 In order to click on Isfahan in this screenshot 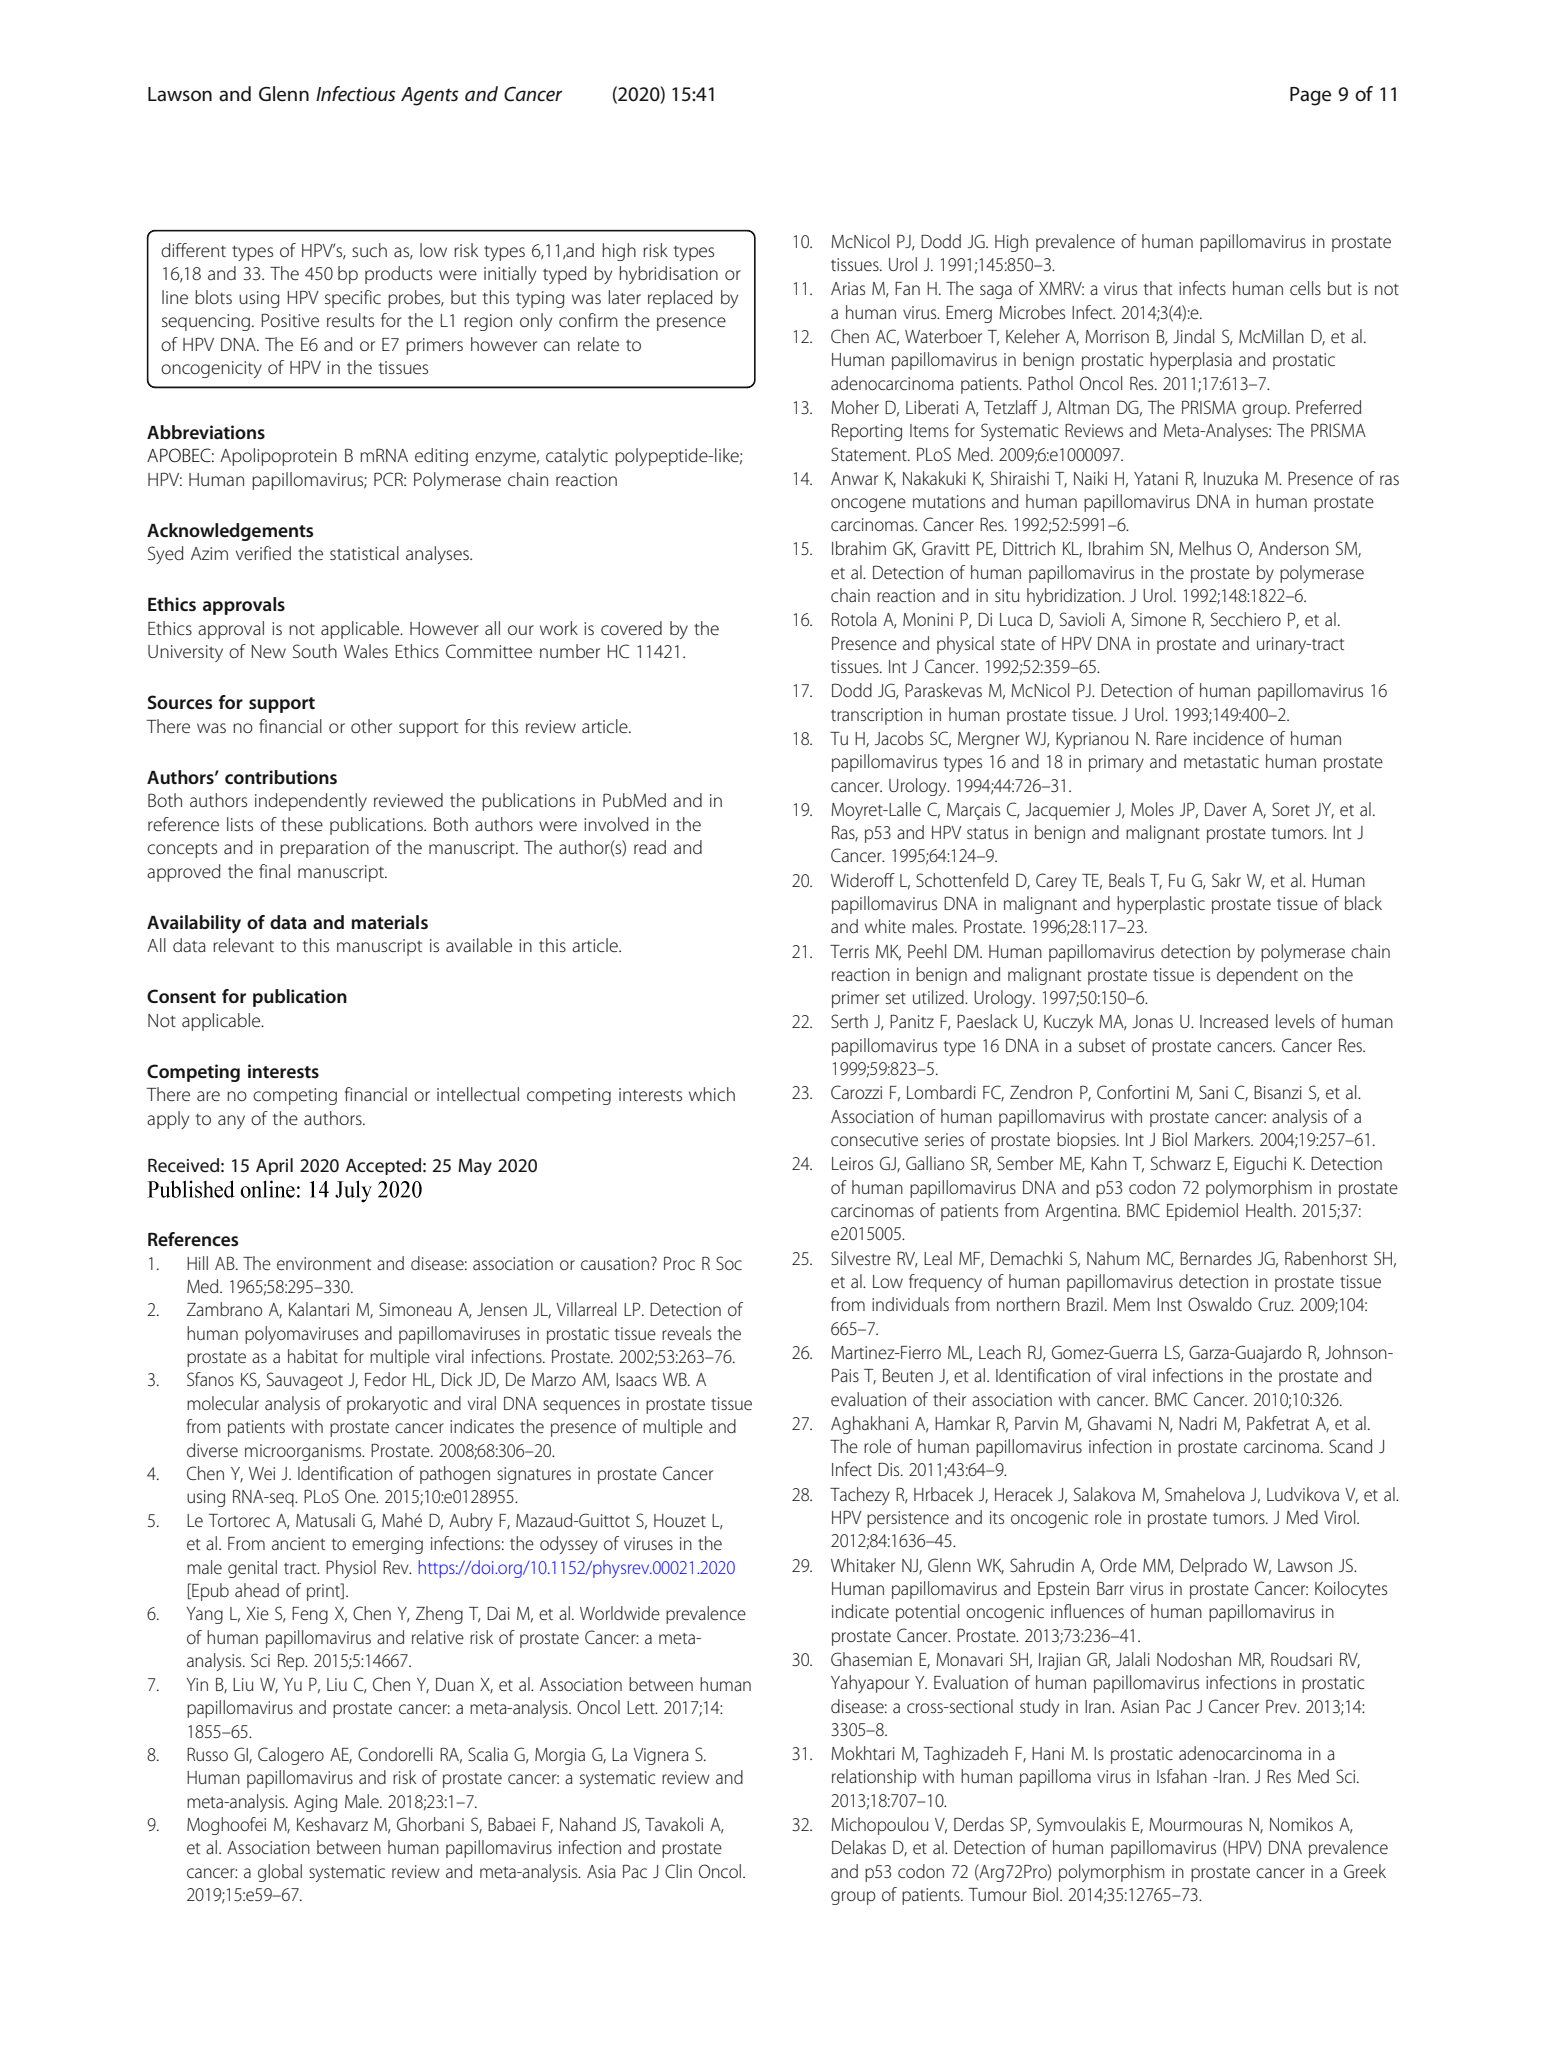, I will do `click(1182, 1776)`.
